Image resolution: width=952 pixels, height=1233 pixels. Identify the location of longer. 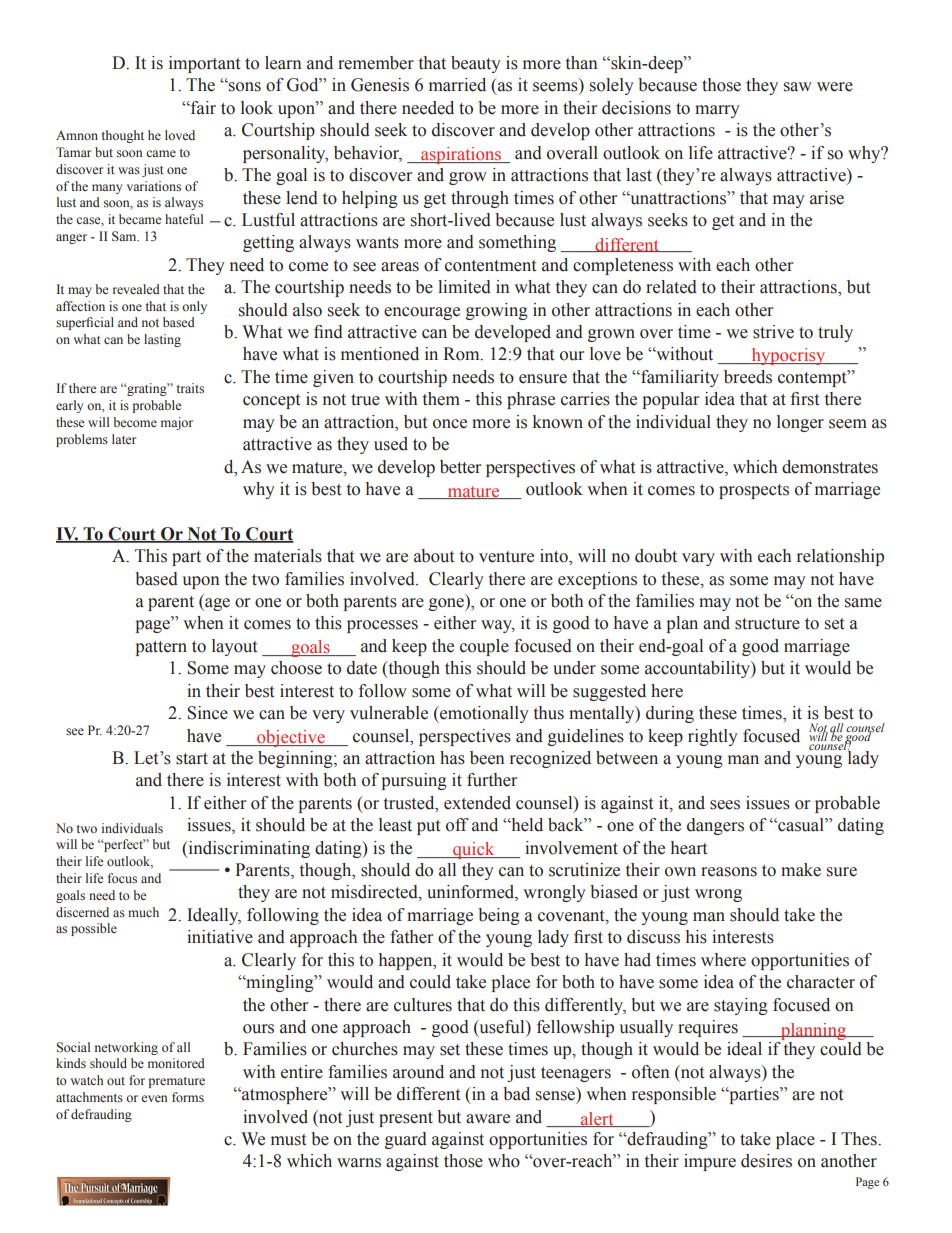
(800, 423).
